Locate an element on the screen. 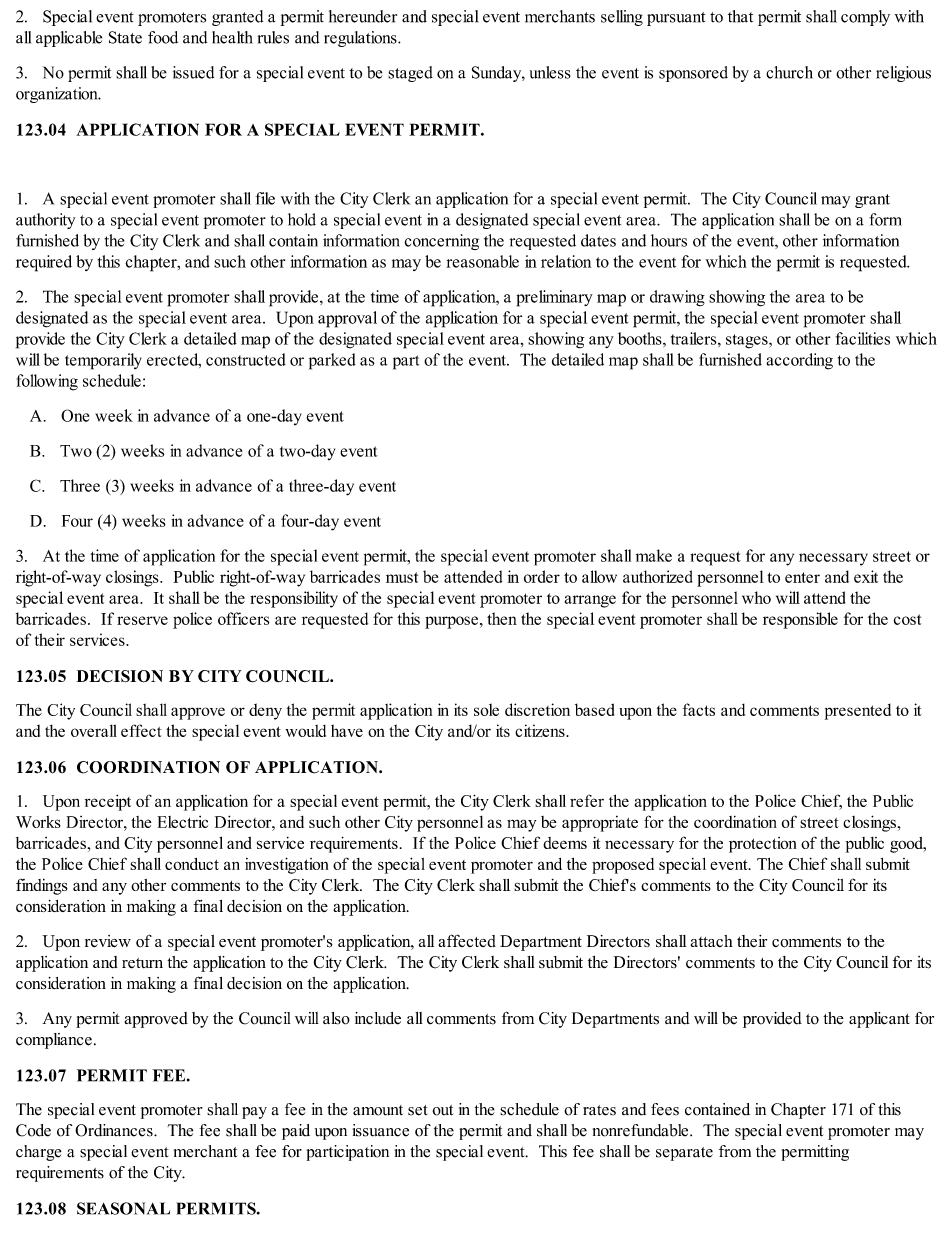 This screenshot has height=1233, width=952. SEASONAL is located at coordinates (123, 1208).
